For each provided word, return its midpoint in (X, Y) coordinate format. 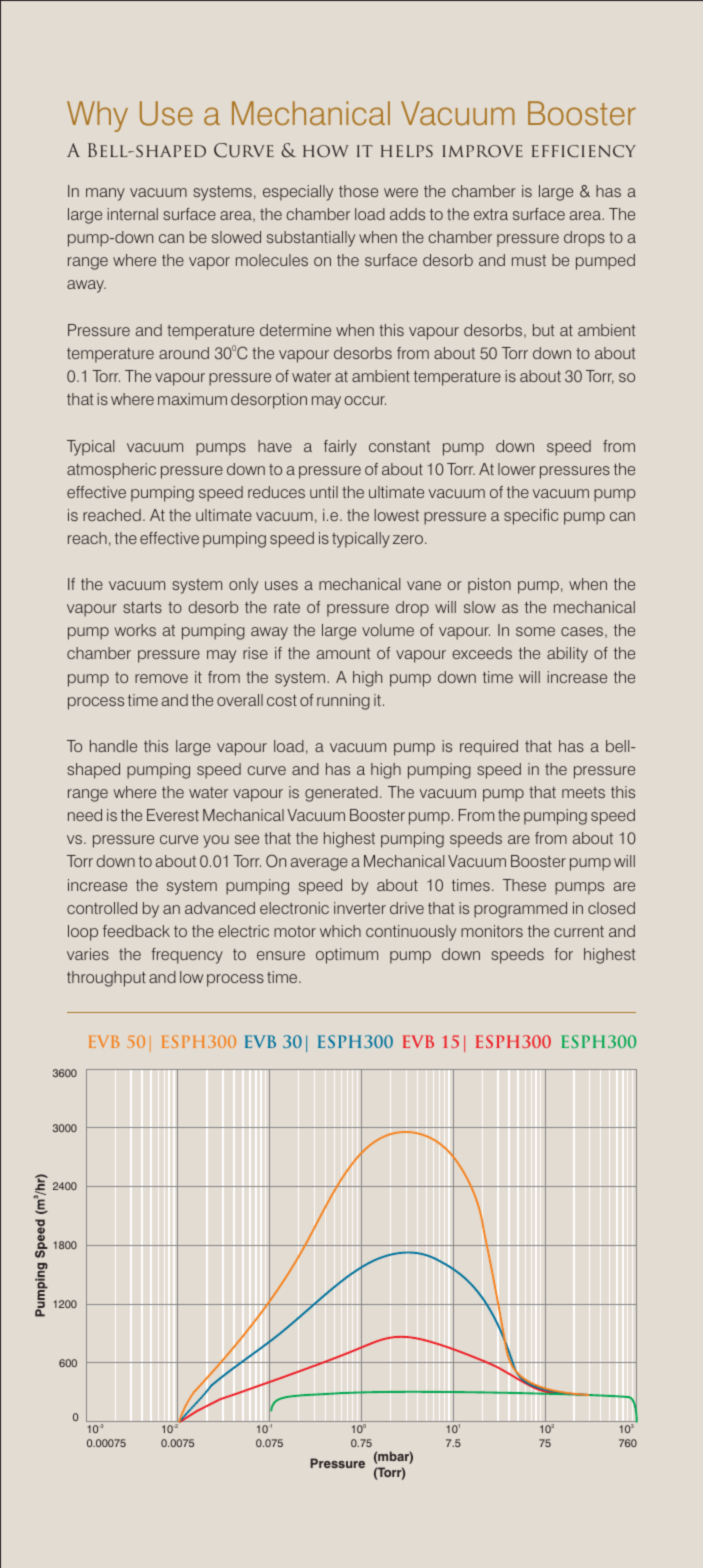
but (543, 330)
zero (408, 539)
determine (295, 330)
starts (142, 607)
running (343, 702)
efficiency (584, 151)
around (184, 353)
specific (531, 517)
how (326, 151)
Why (97, 116)
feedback (136, 931)
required (489, 748)
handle (113, 746)
